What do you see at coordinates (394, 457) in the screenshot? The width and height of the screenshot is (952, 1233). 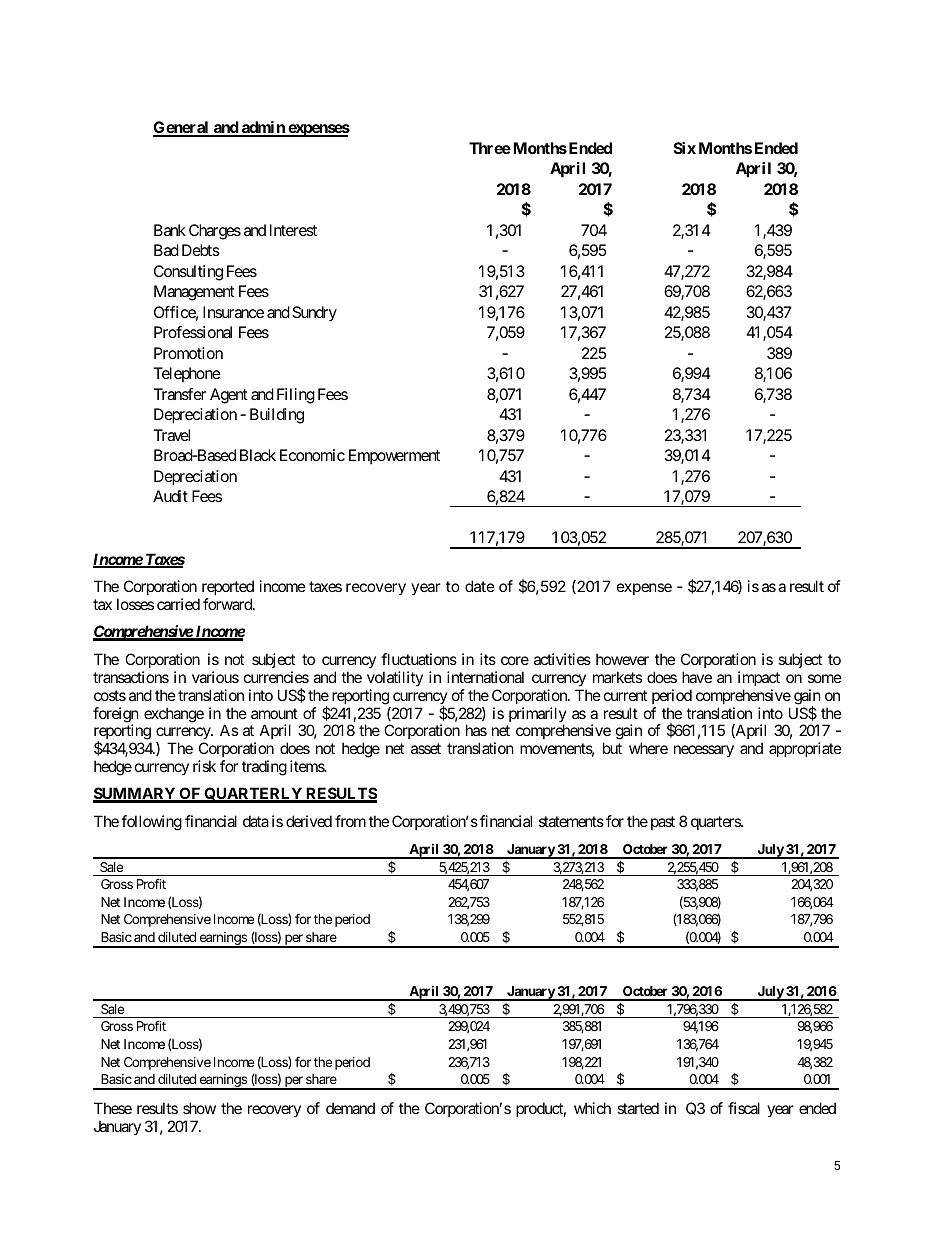 I see `Empowerment` at bounding box center [394, 457].
